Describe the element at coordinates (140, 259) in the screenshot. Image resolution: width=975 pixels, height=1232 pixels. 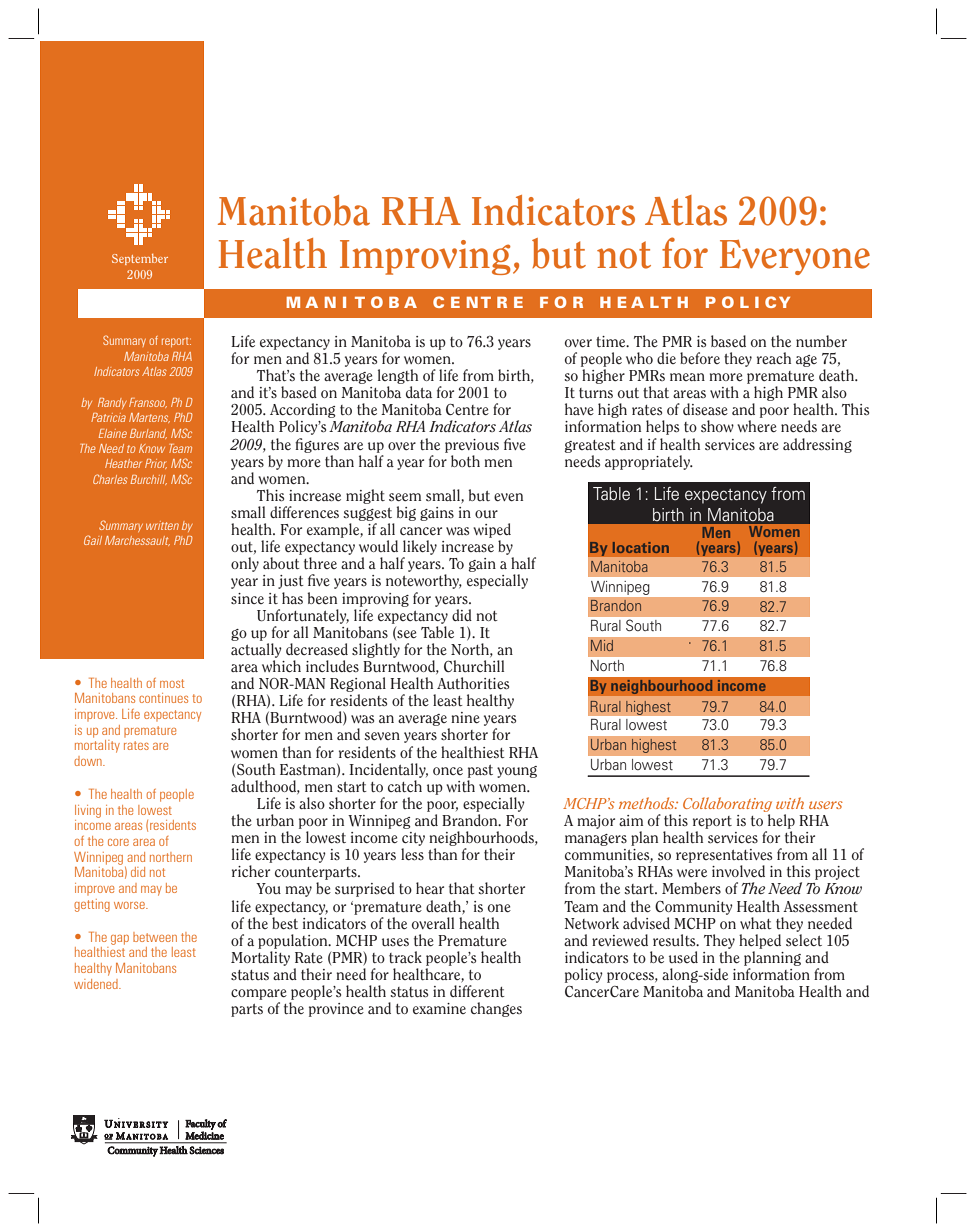
I see `September` at that location.
